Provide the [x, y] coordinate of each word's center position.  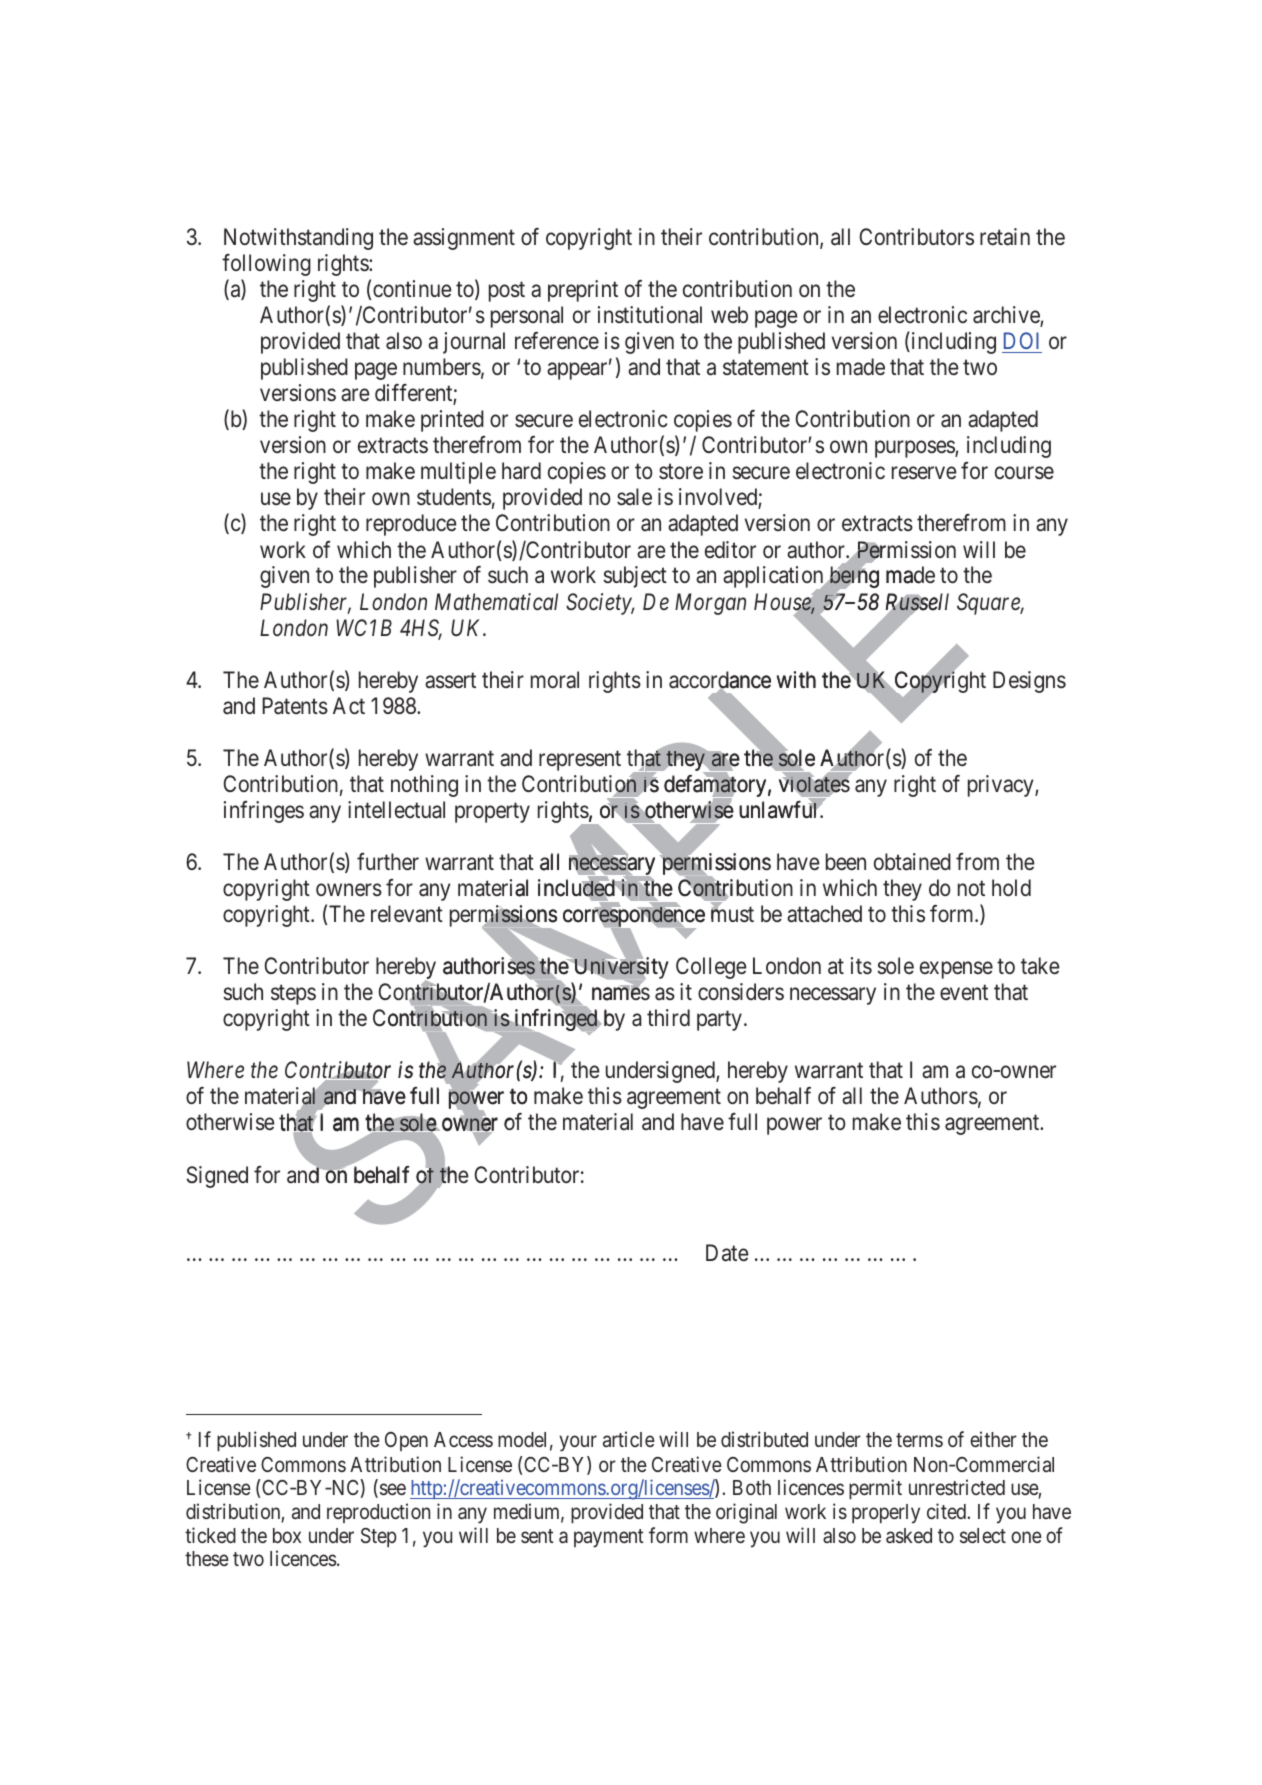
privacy [1002, 786]
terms [919, 1440]
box [287, 1535]
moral [555, 680]
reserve [924, 473]
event [964, 992]
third [668, 1017]
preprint [583, 291]
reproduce [411, 525]
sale [634, 497]
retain [1005, 237]
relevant [407, 914]
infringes [264, 812]
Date [727, 1253]
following [266, 265]
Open [406, 1441]
